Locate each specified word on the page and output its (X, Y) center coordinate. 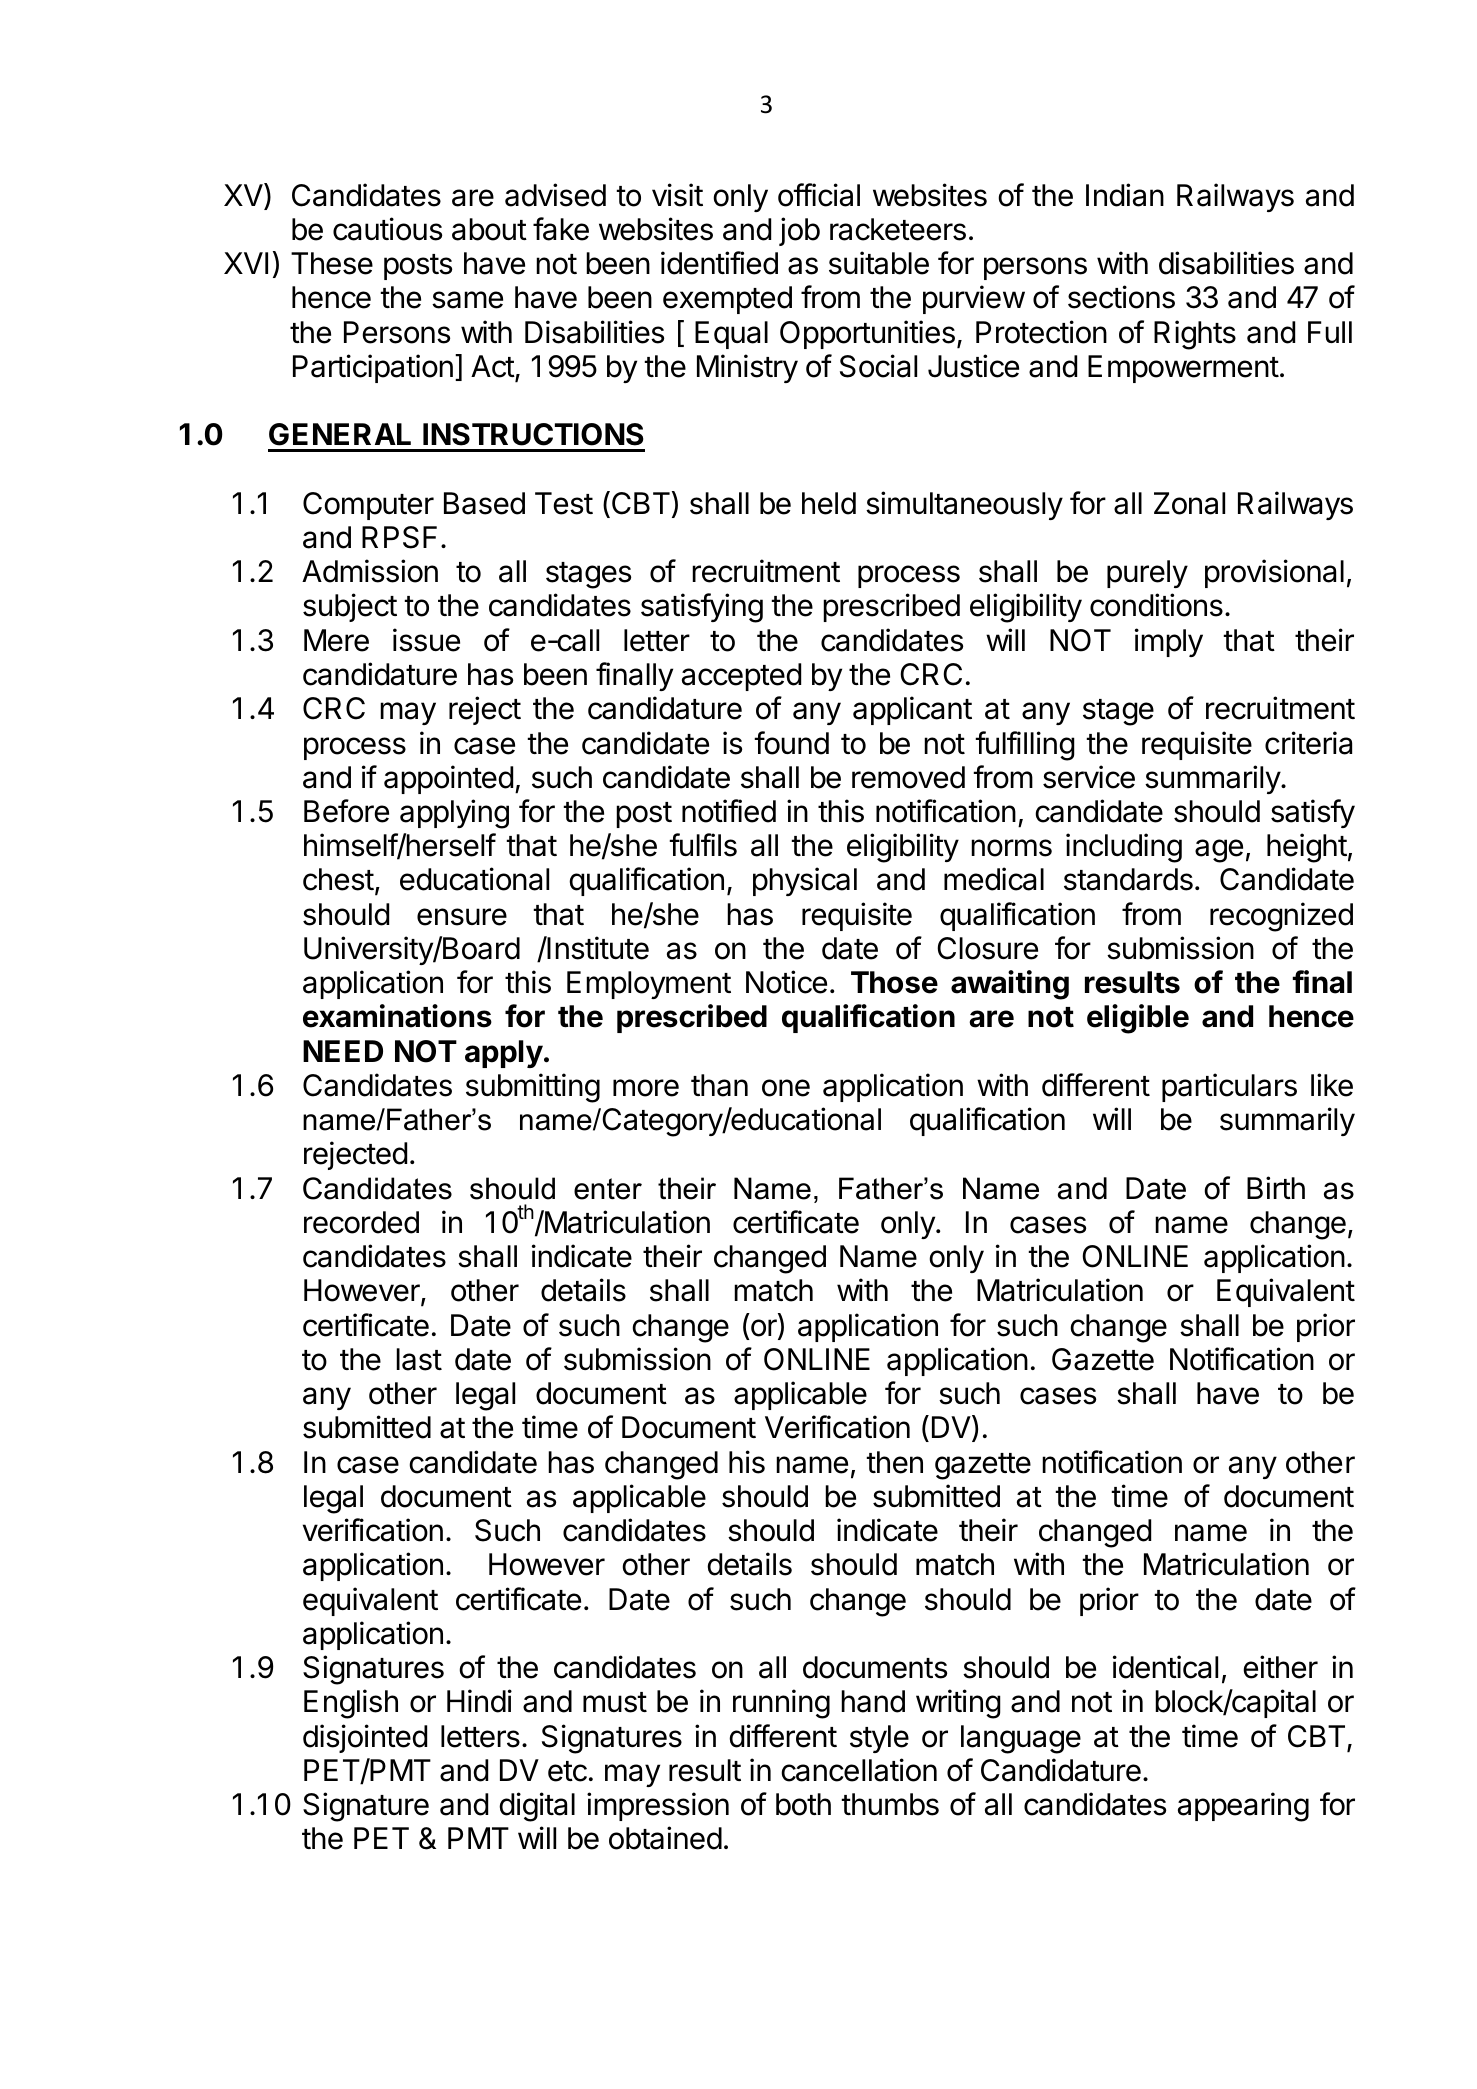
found (791, 743)
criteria (1308, 743)
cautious (387, 229)
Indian (1125, 195)
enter (608, 1189)
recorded (361, 1222)
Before (346, 811)
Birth (1276, 1187)
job (799, 231)
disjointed (365, 1738)
